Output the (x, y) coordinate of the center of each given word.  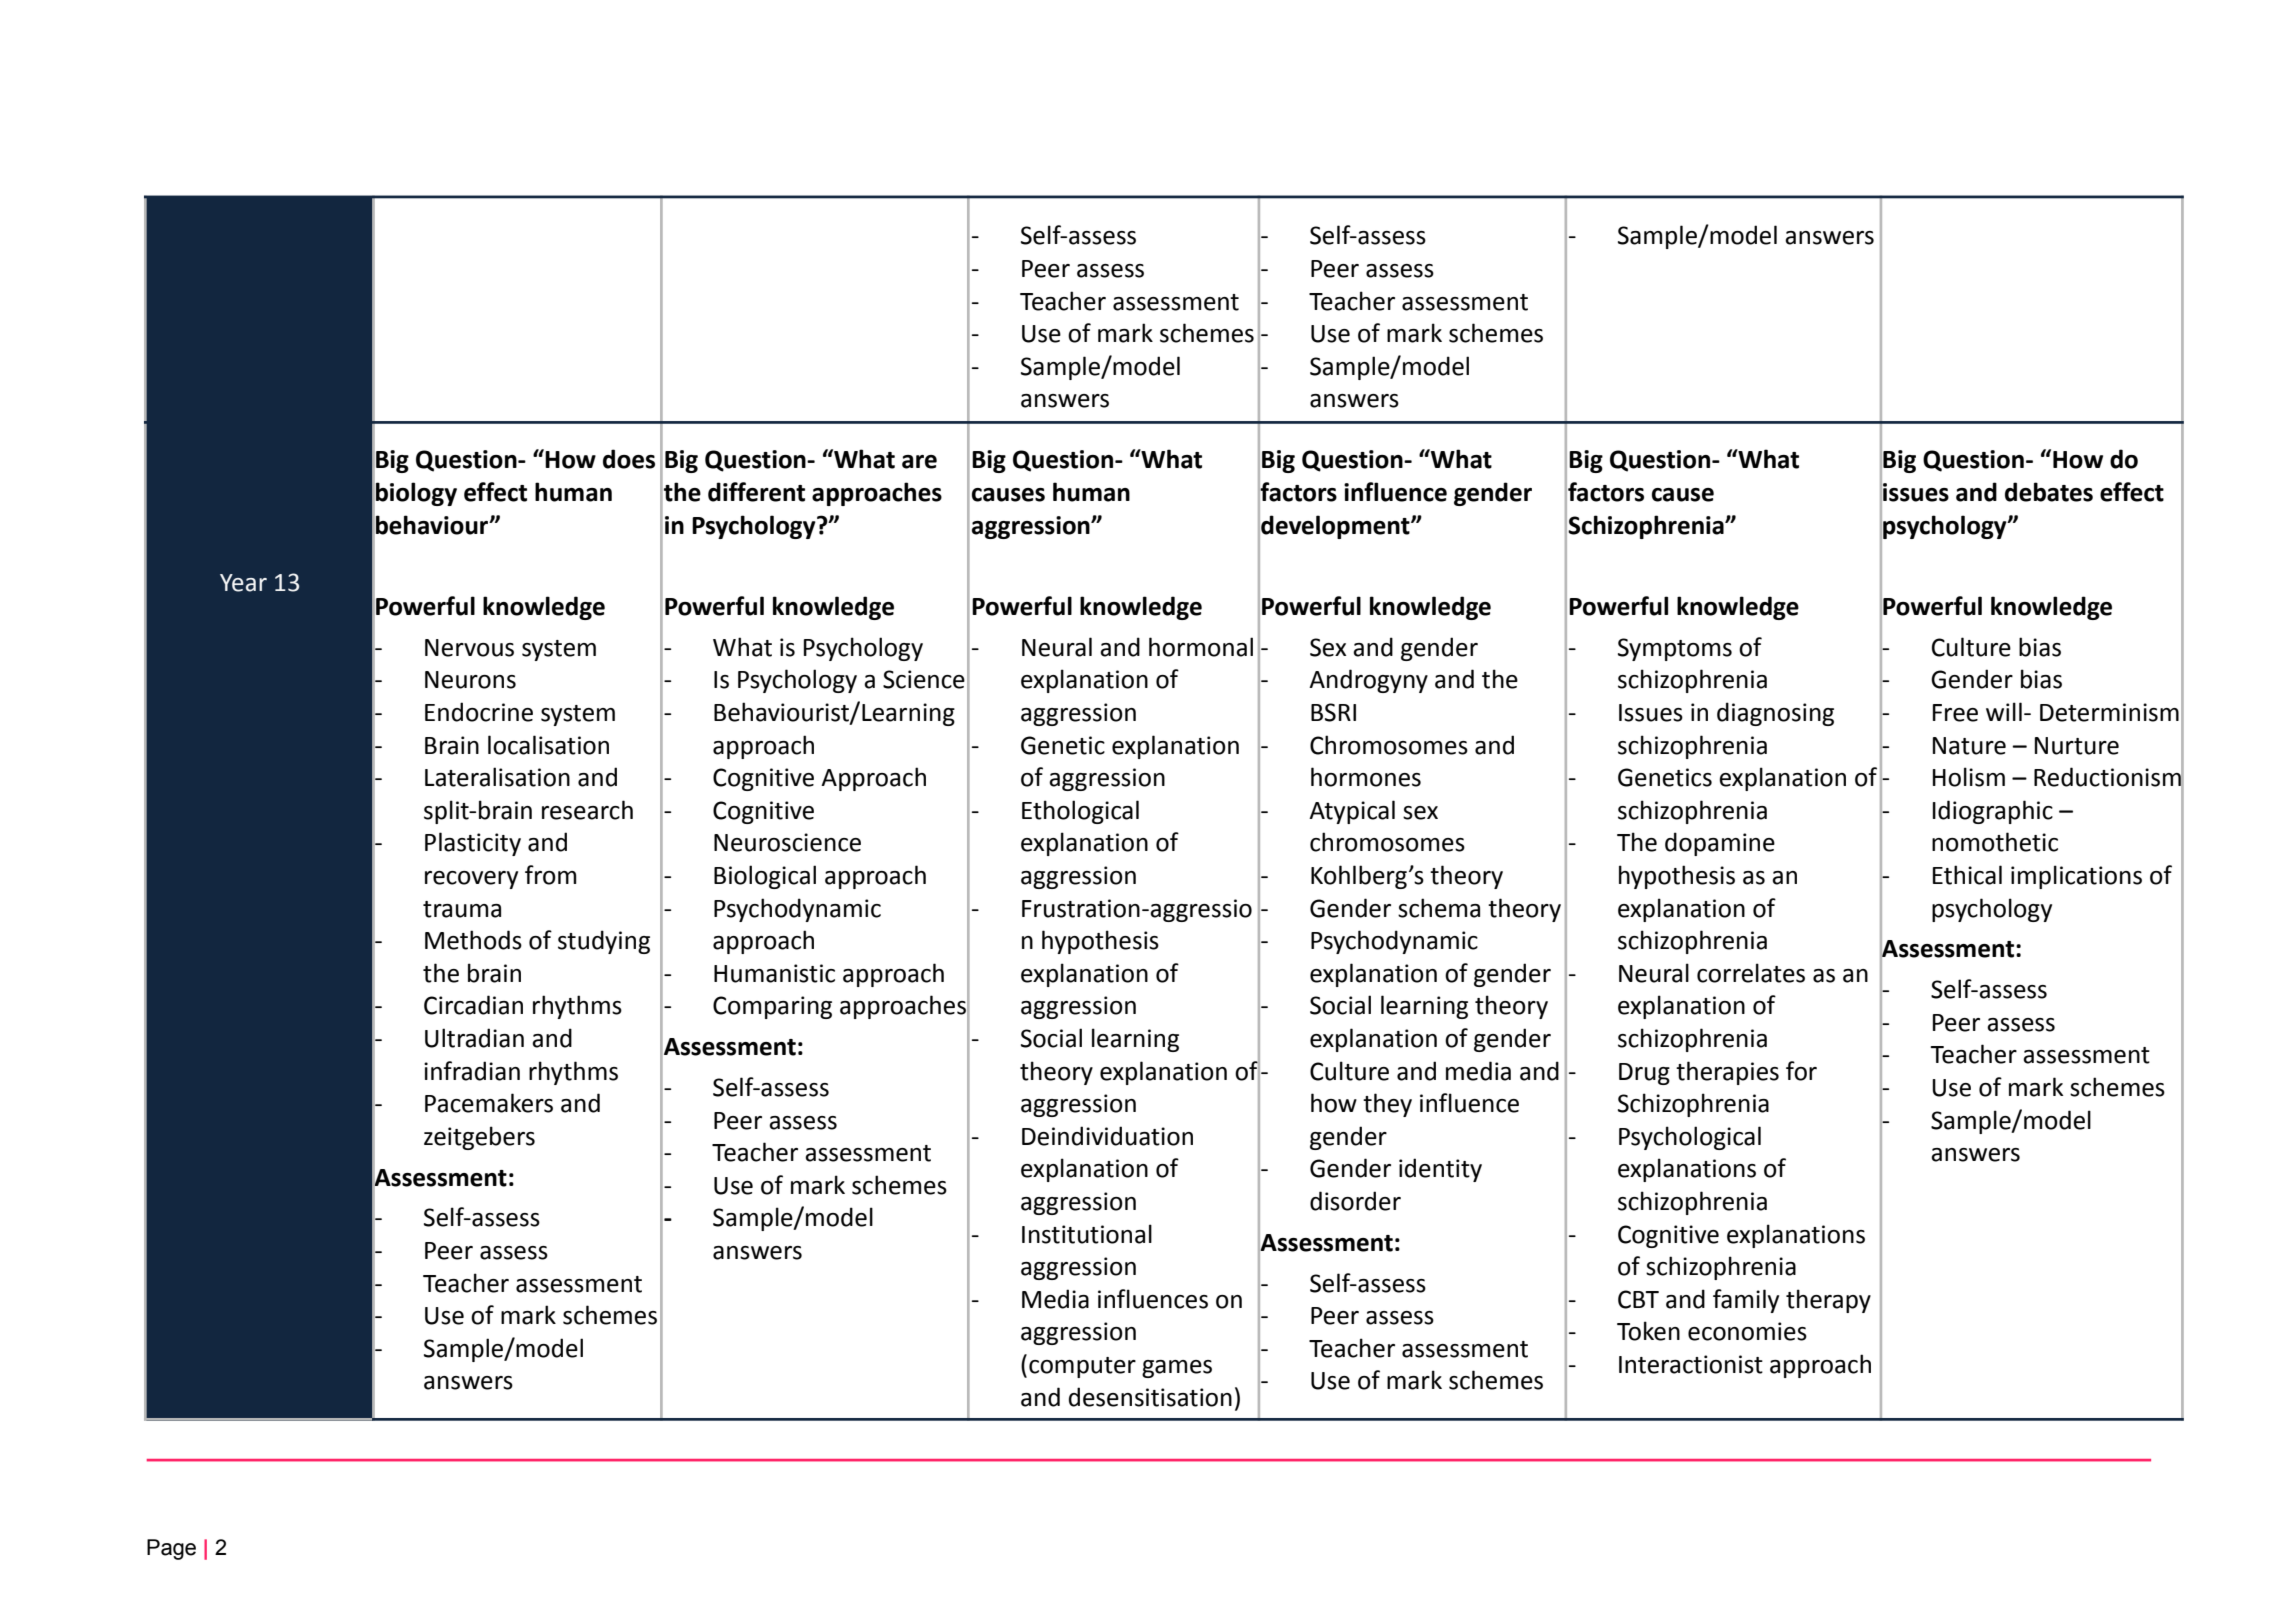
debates (2049, 492)
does (629, 459)
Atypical (1352, 812)
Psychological (1690, 1138)
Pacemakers (489, 1103)
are (919, 462)
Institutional (1087, 1234)
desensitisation (1150, 1397)
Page (171, 1549)
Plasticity (473, 844)
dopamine (1720, 844)
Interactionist (1691, 1364)
